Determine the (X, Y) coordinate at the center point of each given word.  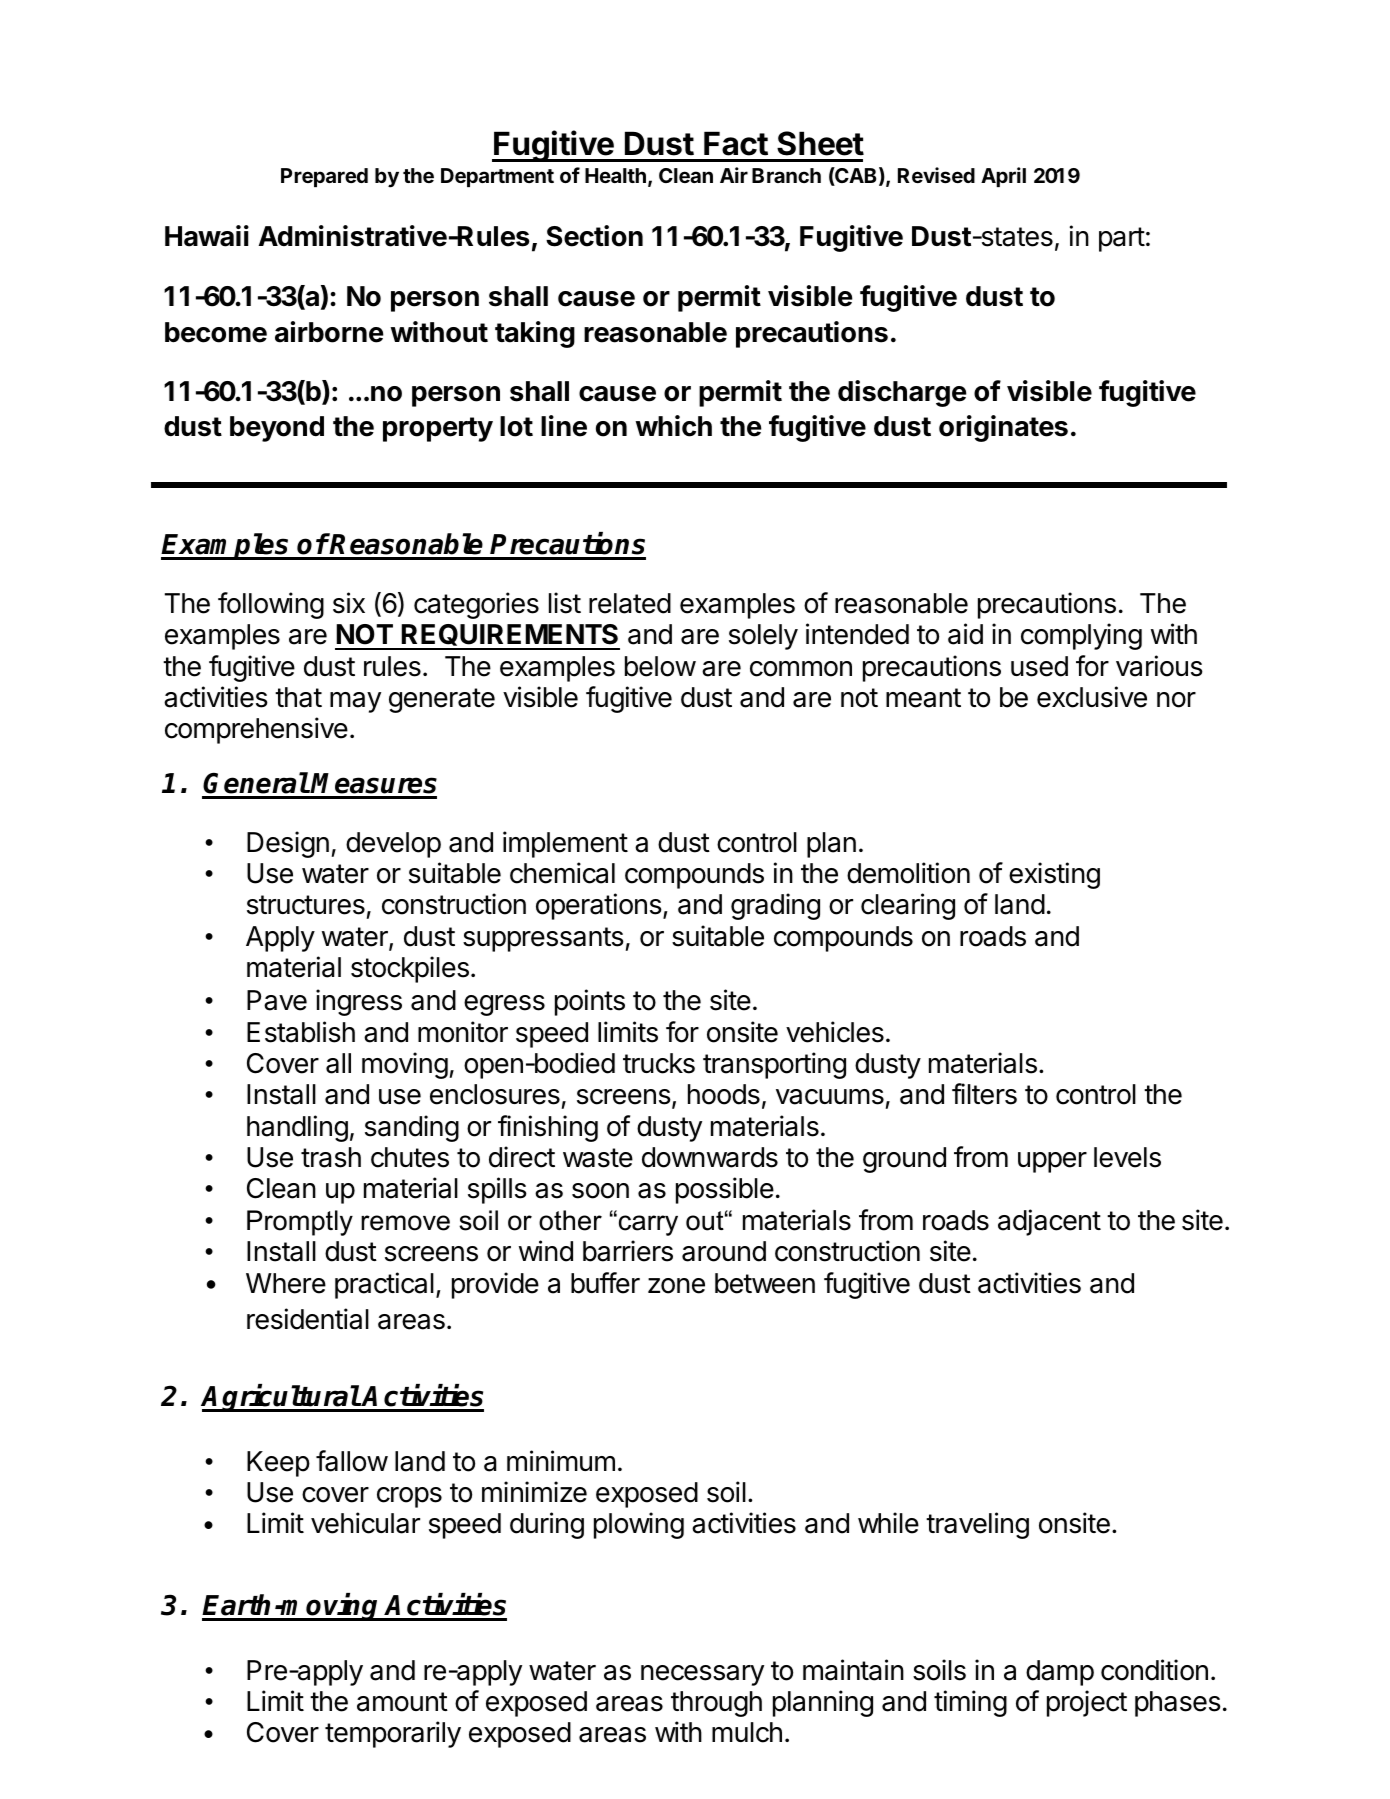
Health (615, 175)
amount (402, 1702)
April (1003, 177)
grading (775, 906)
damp (1060, 1673)
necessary (702, 1675)
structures (306, 905)
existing (1054, 875)
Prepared (324, 177)
